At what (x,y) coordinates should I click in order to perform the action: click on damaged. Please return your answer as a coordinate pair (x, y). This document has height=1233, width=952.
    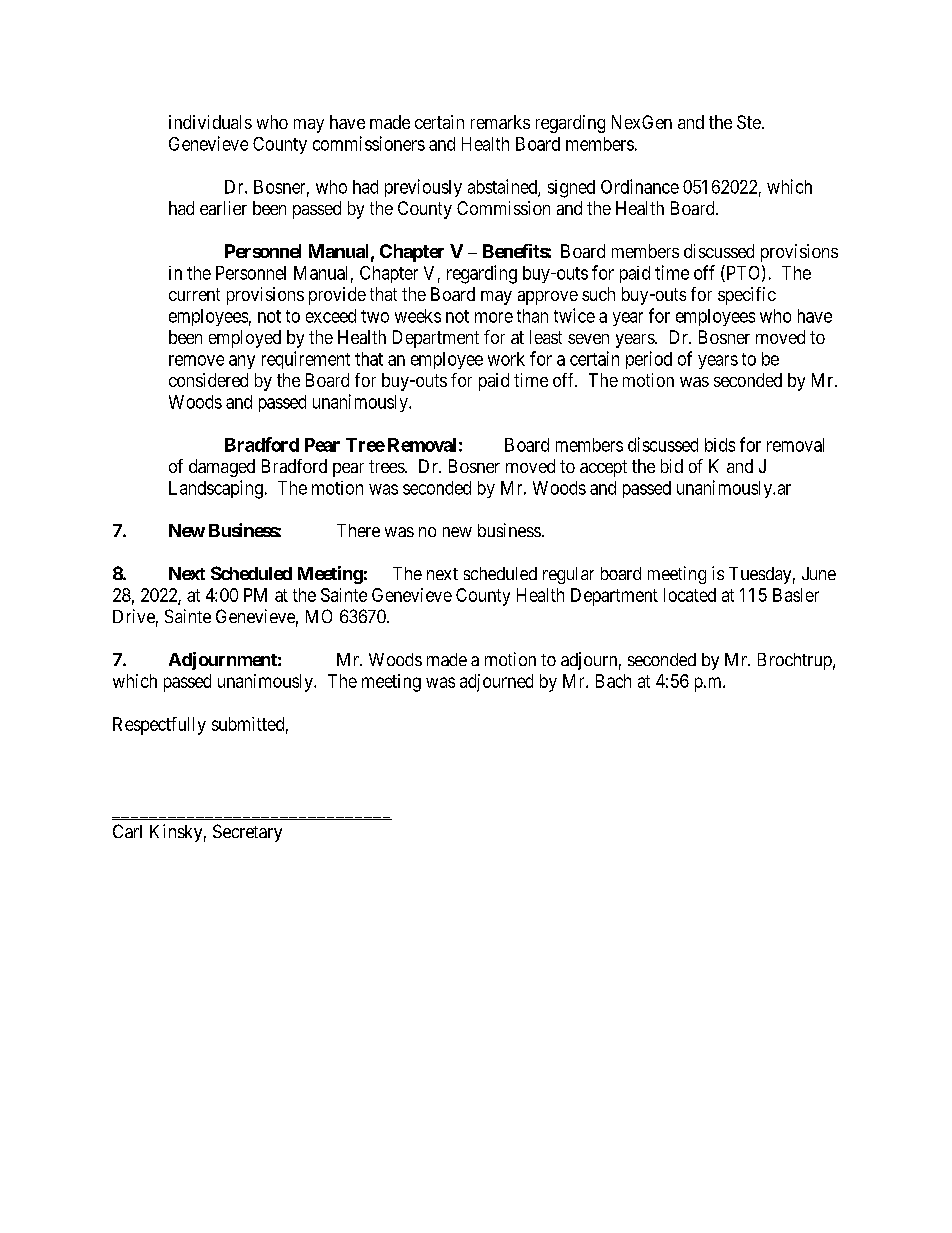
    Looking at the image, I should click on (222, 468).
